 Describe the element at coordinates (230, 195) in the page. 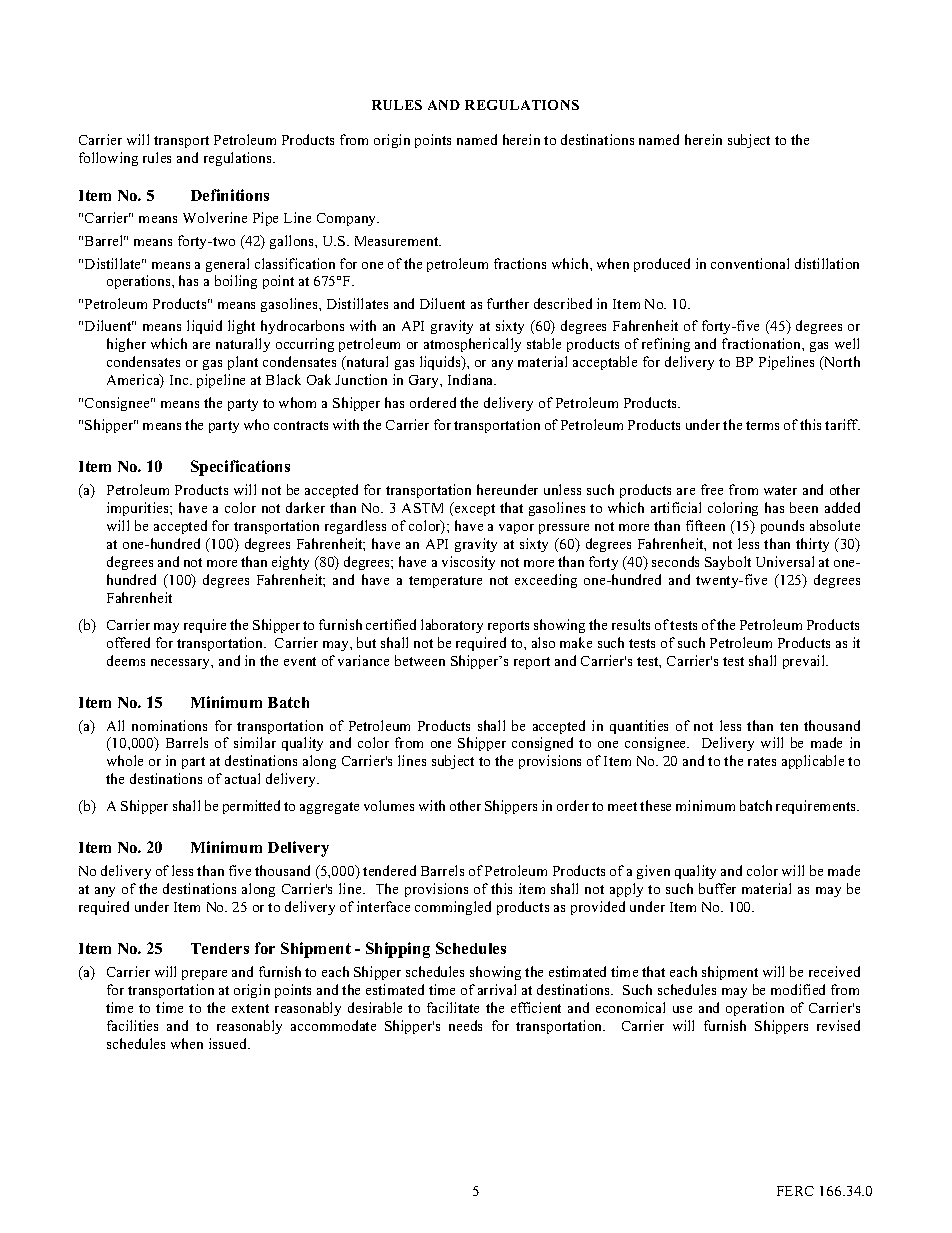

I see `Definitions` at that location.
